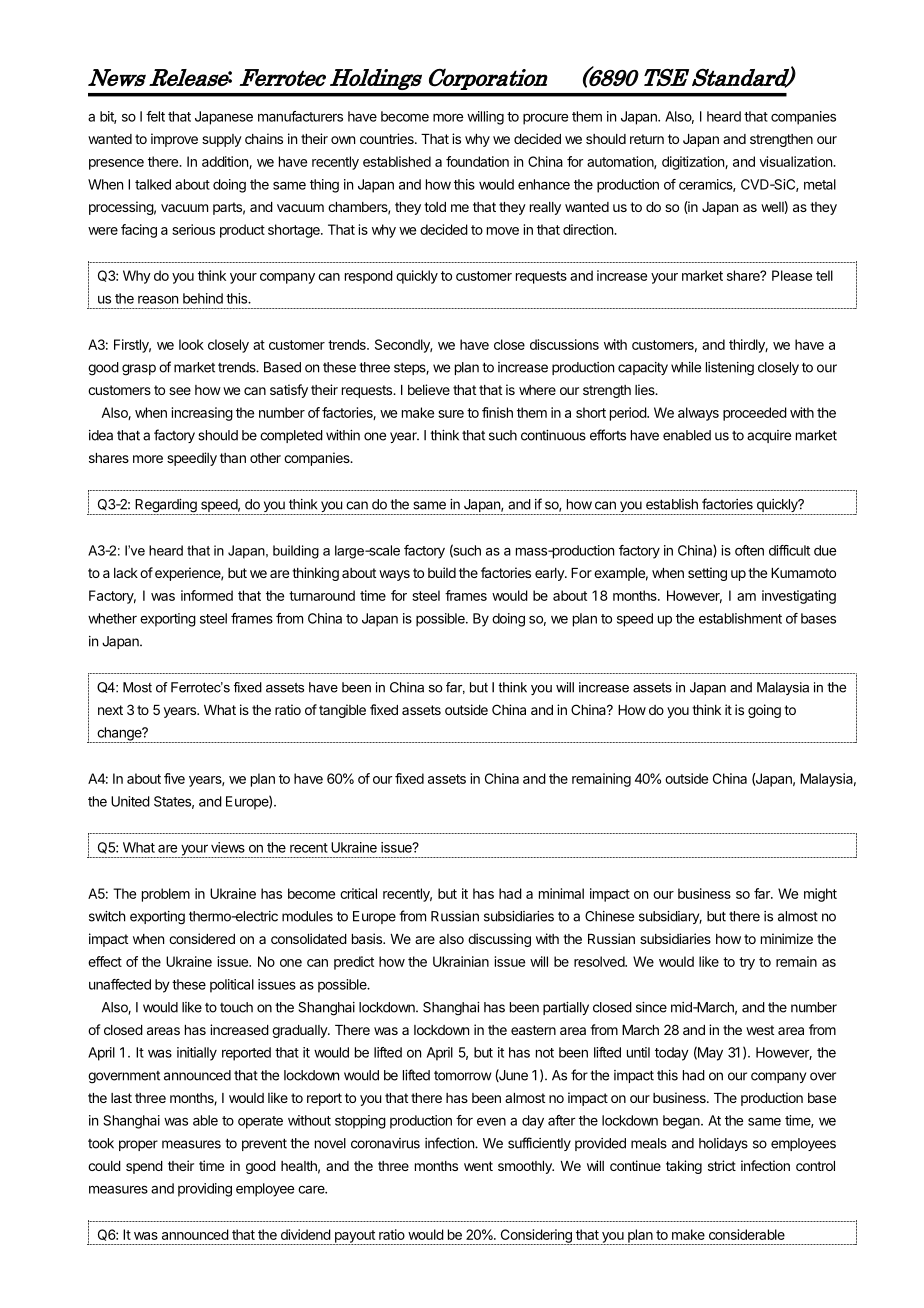  I want to click on digitization, so click(694, 163).
